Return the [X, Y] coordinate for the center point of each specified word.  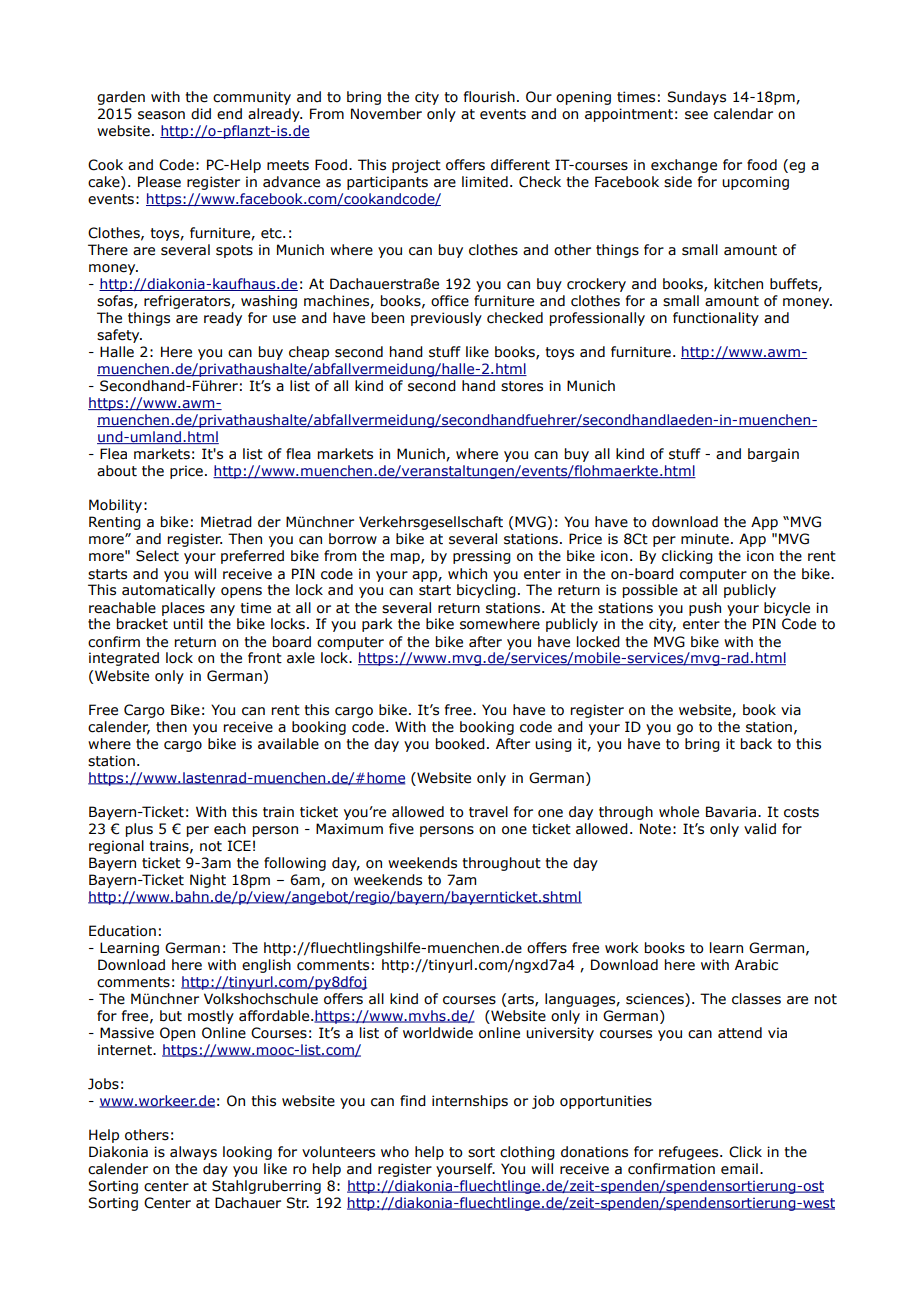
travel [488, 812]
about [117, 471]
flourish [489, 97]
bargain [773, 455]
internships [470, 1102]
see [696, 115]
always [193, 1153]
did [201, 114]
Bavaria [732, 812]
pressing [482, 557]
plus [139, 830]
